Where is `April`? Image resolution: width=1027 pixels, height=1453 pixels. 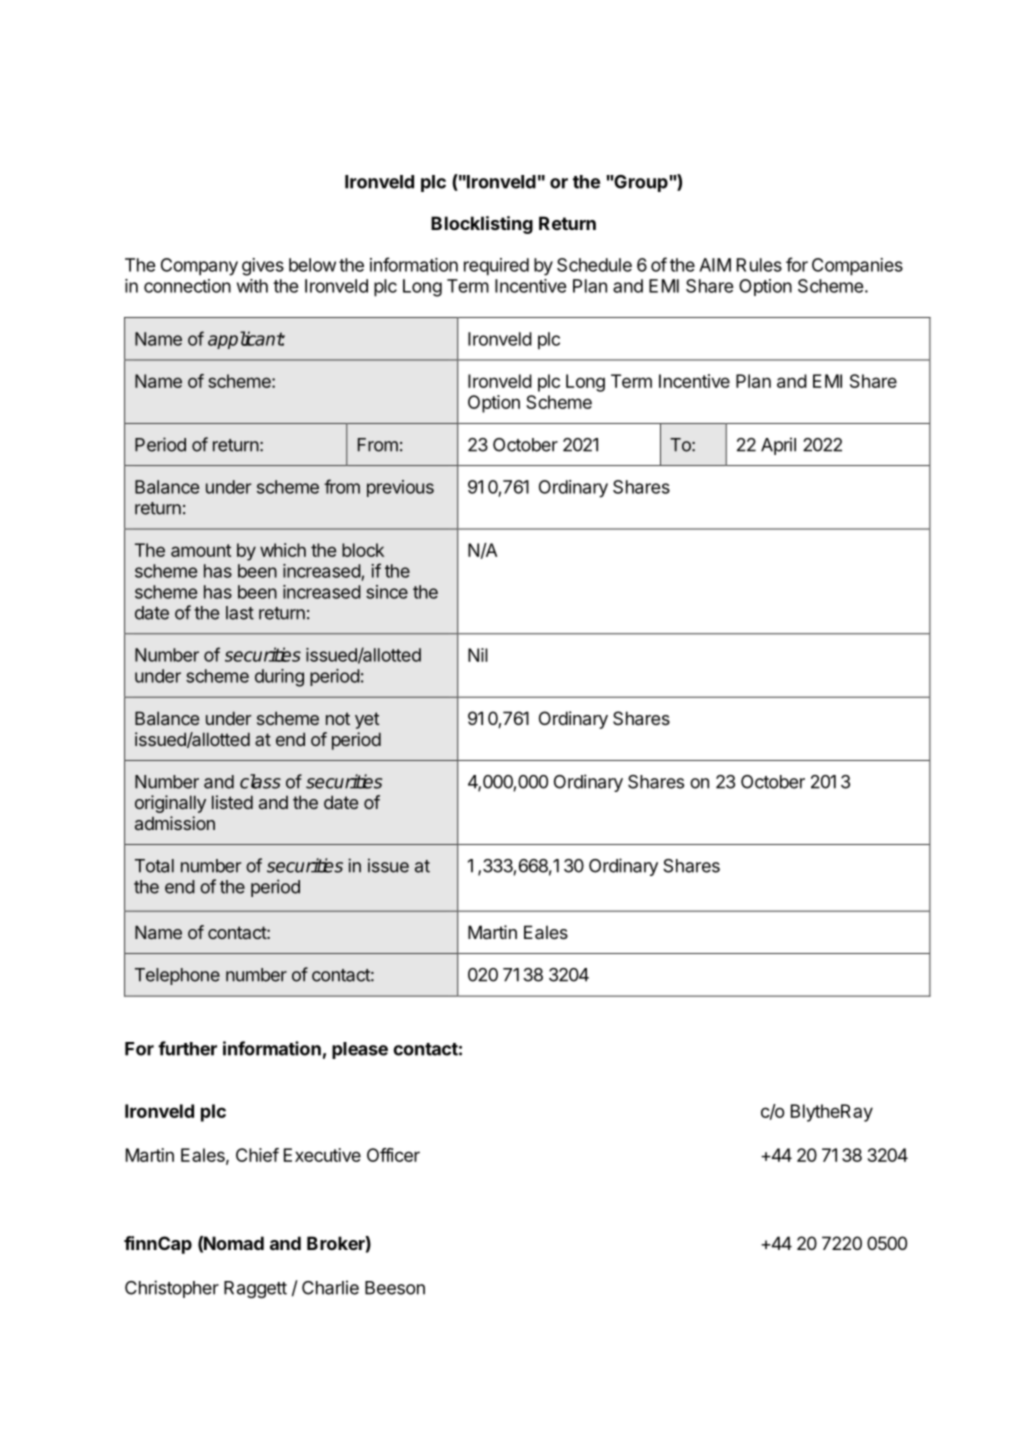
April is located at coordinates (778, 446).
